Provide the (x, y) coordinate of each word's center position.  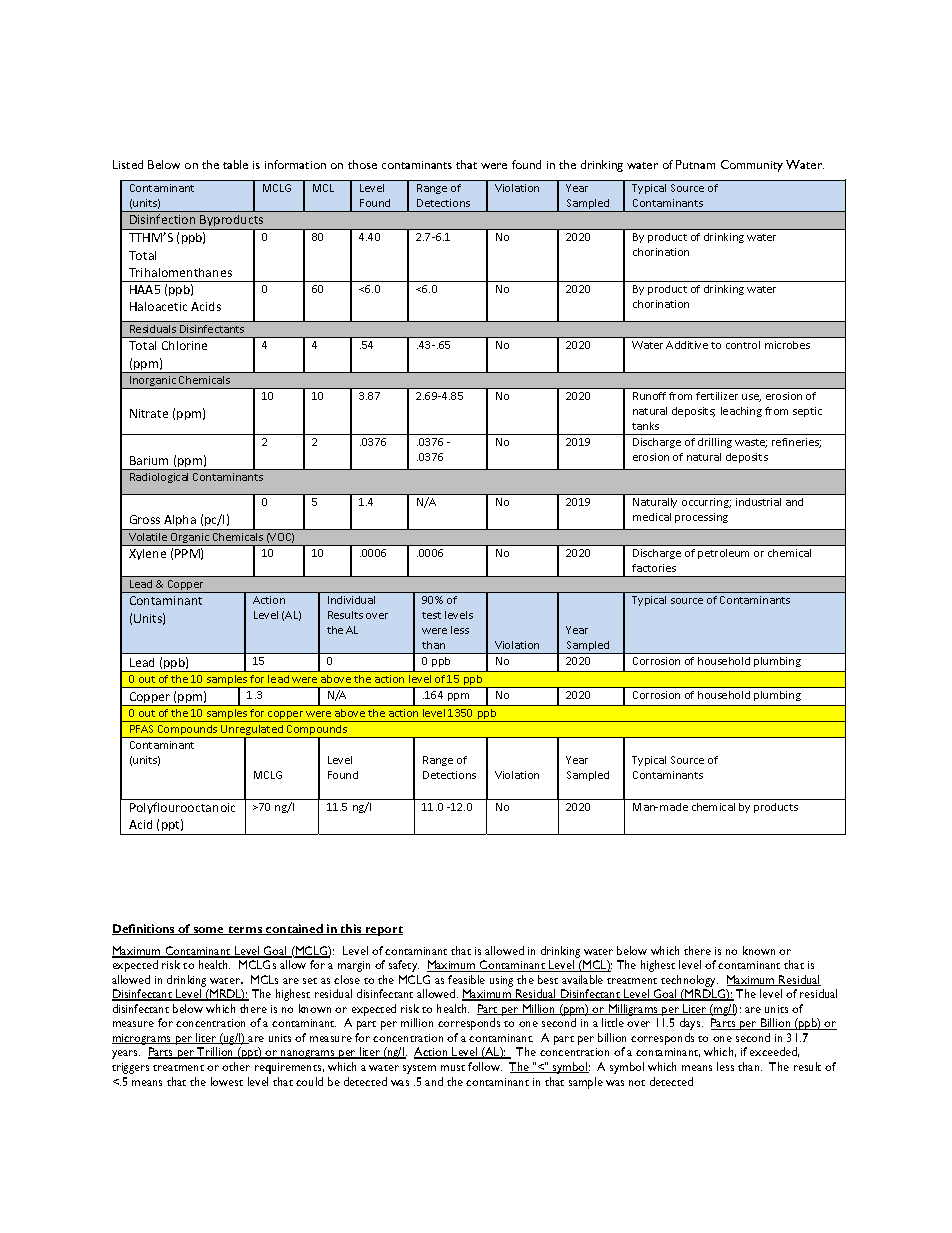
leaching (741, 412)
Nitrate (149, 413)
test (431, 615)
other (236, 1066)
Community (752, 166)
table (235, 164)
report (383, 931)
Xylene (147, 554)
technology (688, 982)
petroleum (723, 554)
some (209, 931)
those (362, 164)
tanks (645, 426)
